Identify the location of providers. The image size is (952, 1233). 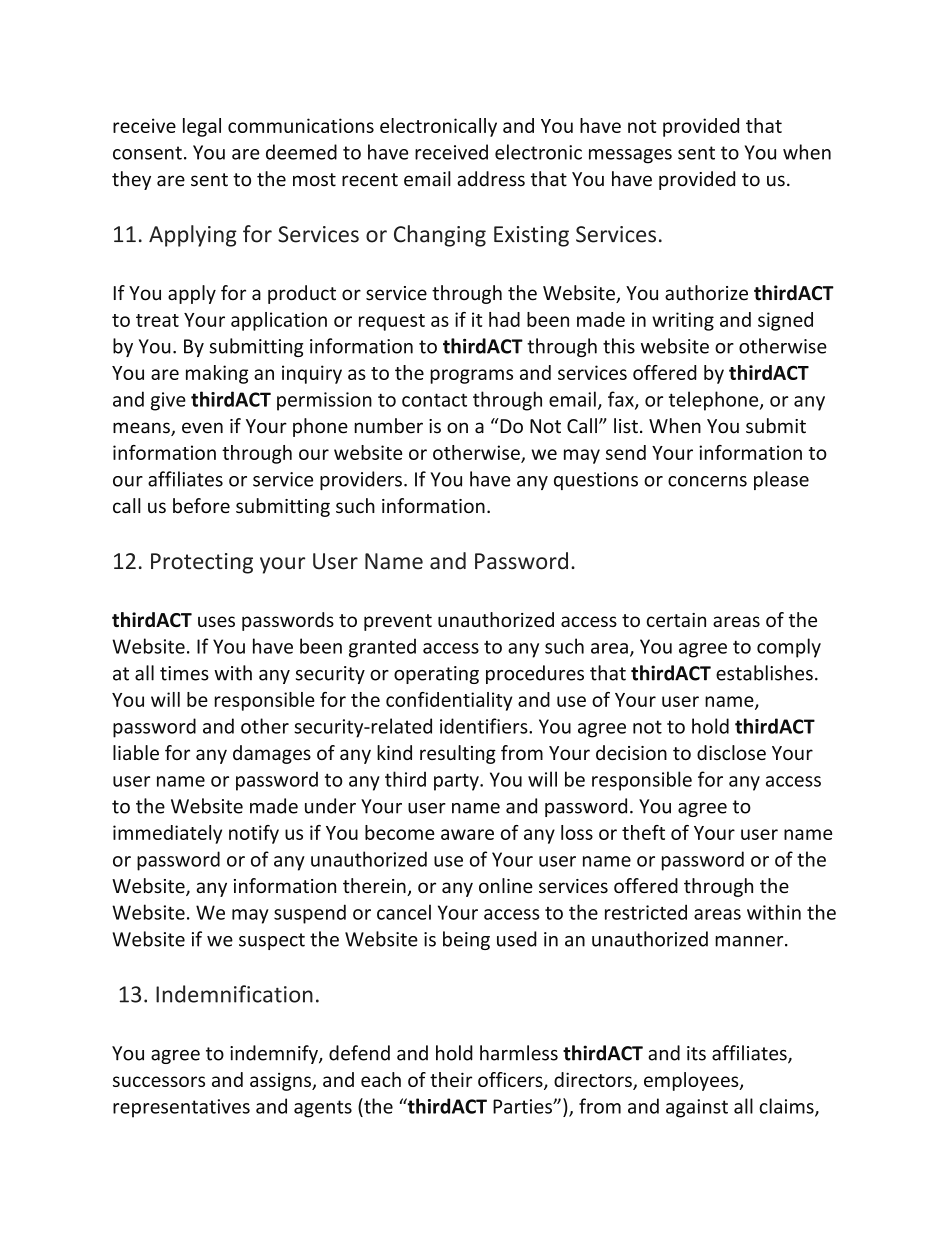
(361, 480).
